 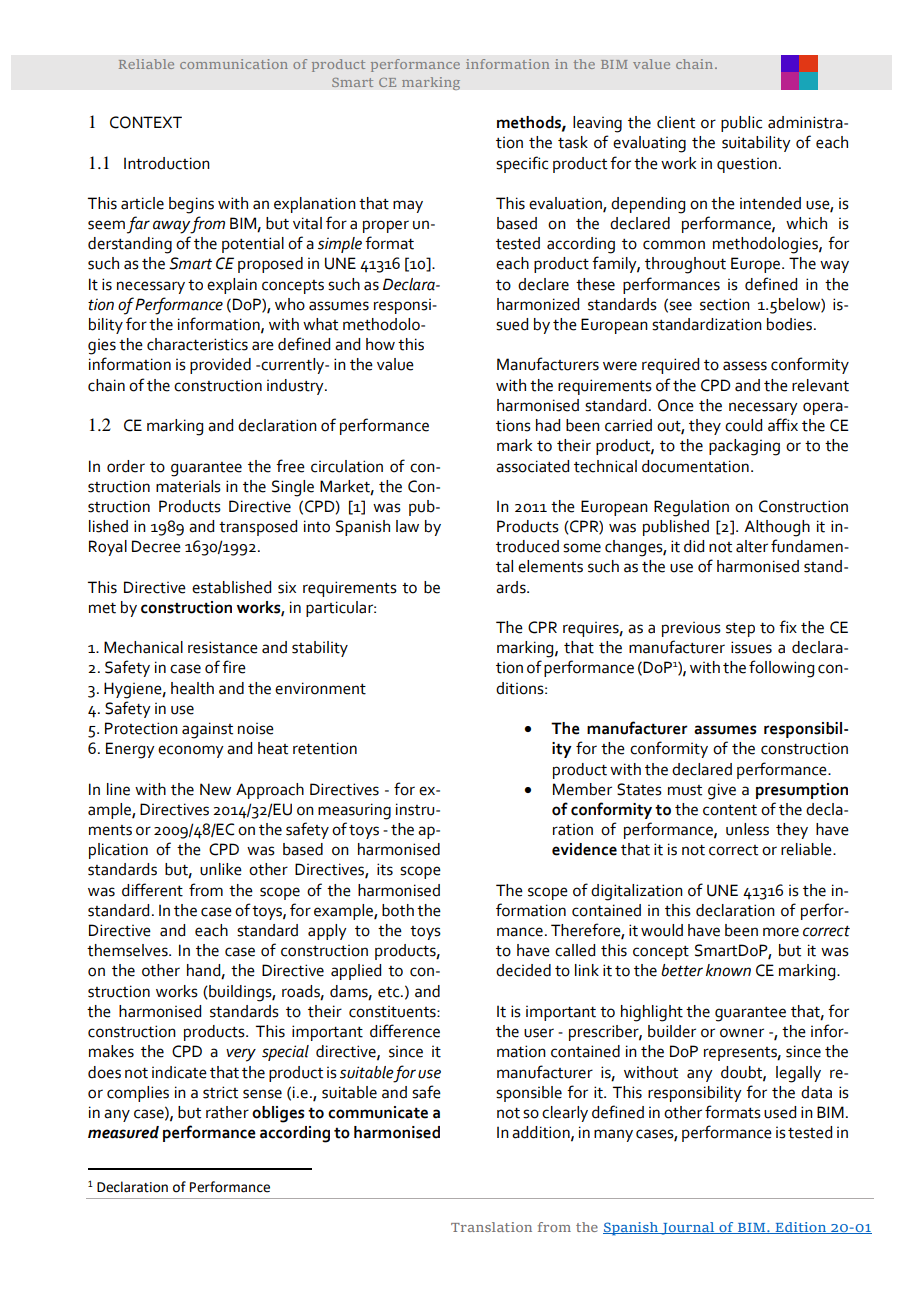 I want to click on public, so click(x=741, y=124).
